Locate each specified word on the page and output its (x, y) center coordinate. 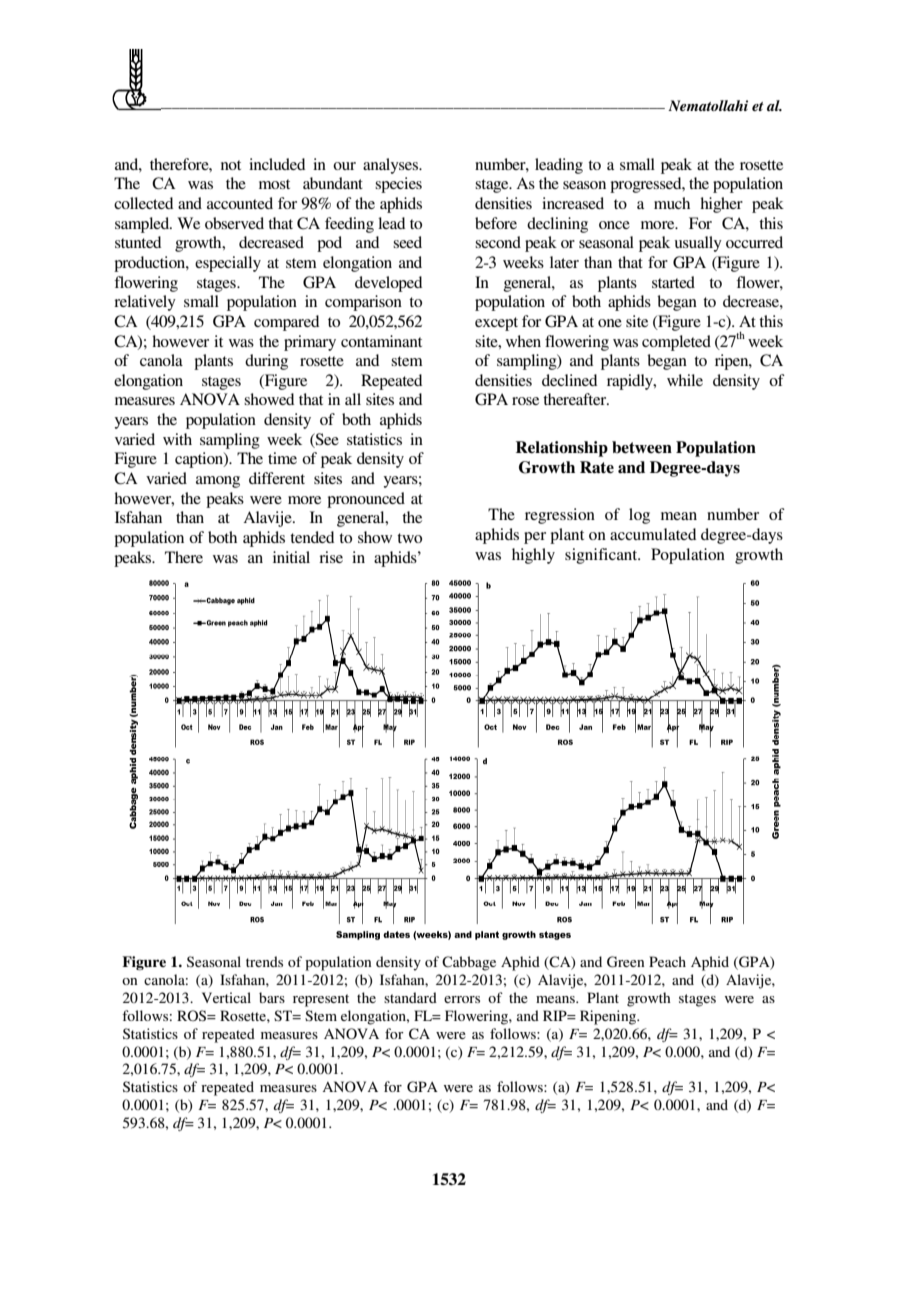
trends (264, 961)
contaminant (381, 341)
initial (291, 557)
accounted (240, 203)
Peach (667, 961)
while (685, 380)
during (266, 362)
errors (462, 999)
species (398, 185)
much (672, 203)
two (409, 538)
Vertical (226, 997)
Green (625, 962)
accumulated (653, 534)
